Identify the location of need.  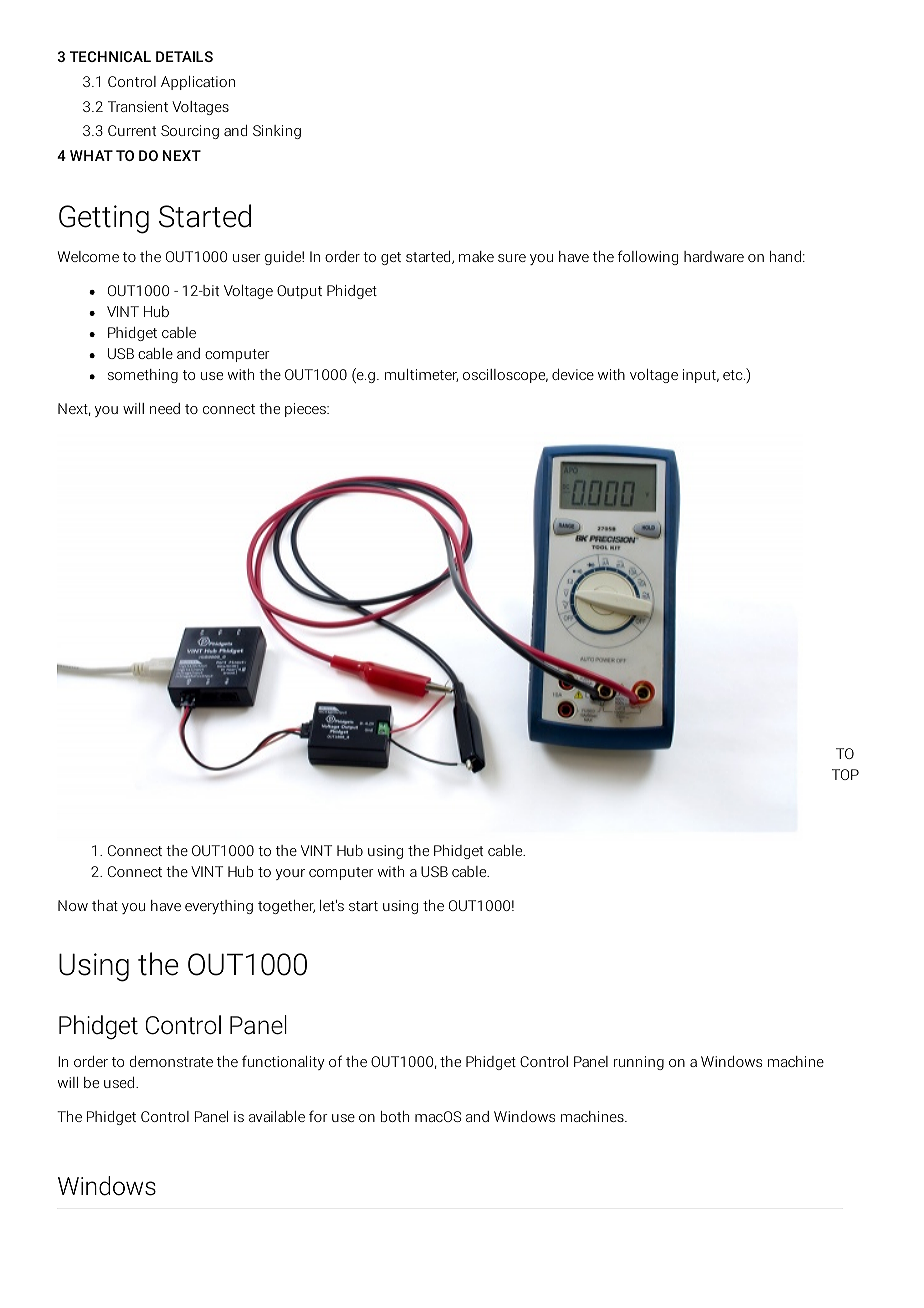
(165, 408).
